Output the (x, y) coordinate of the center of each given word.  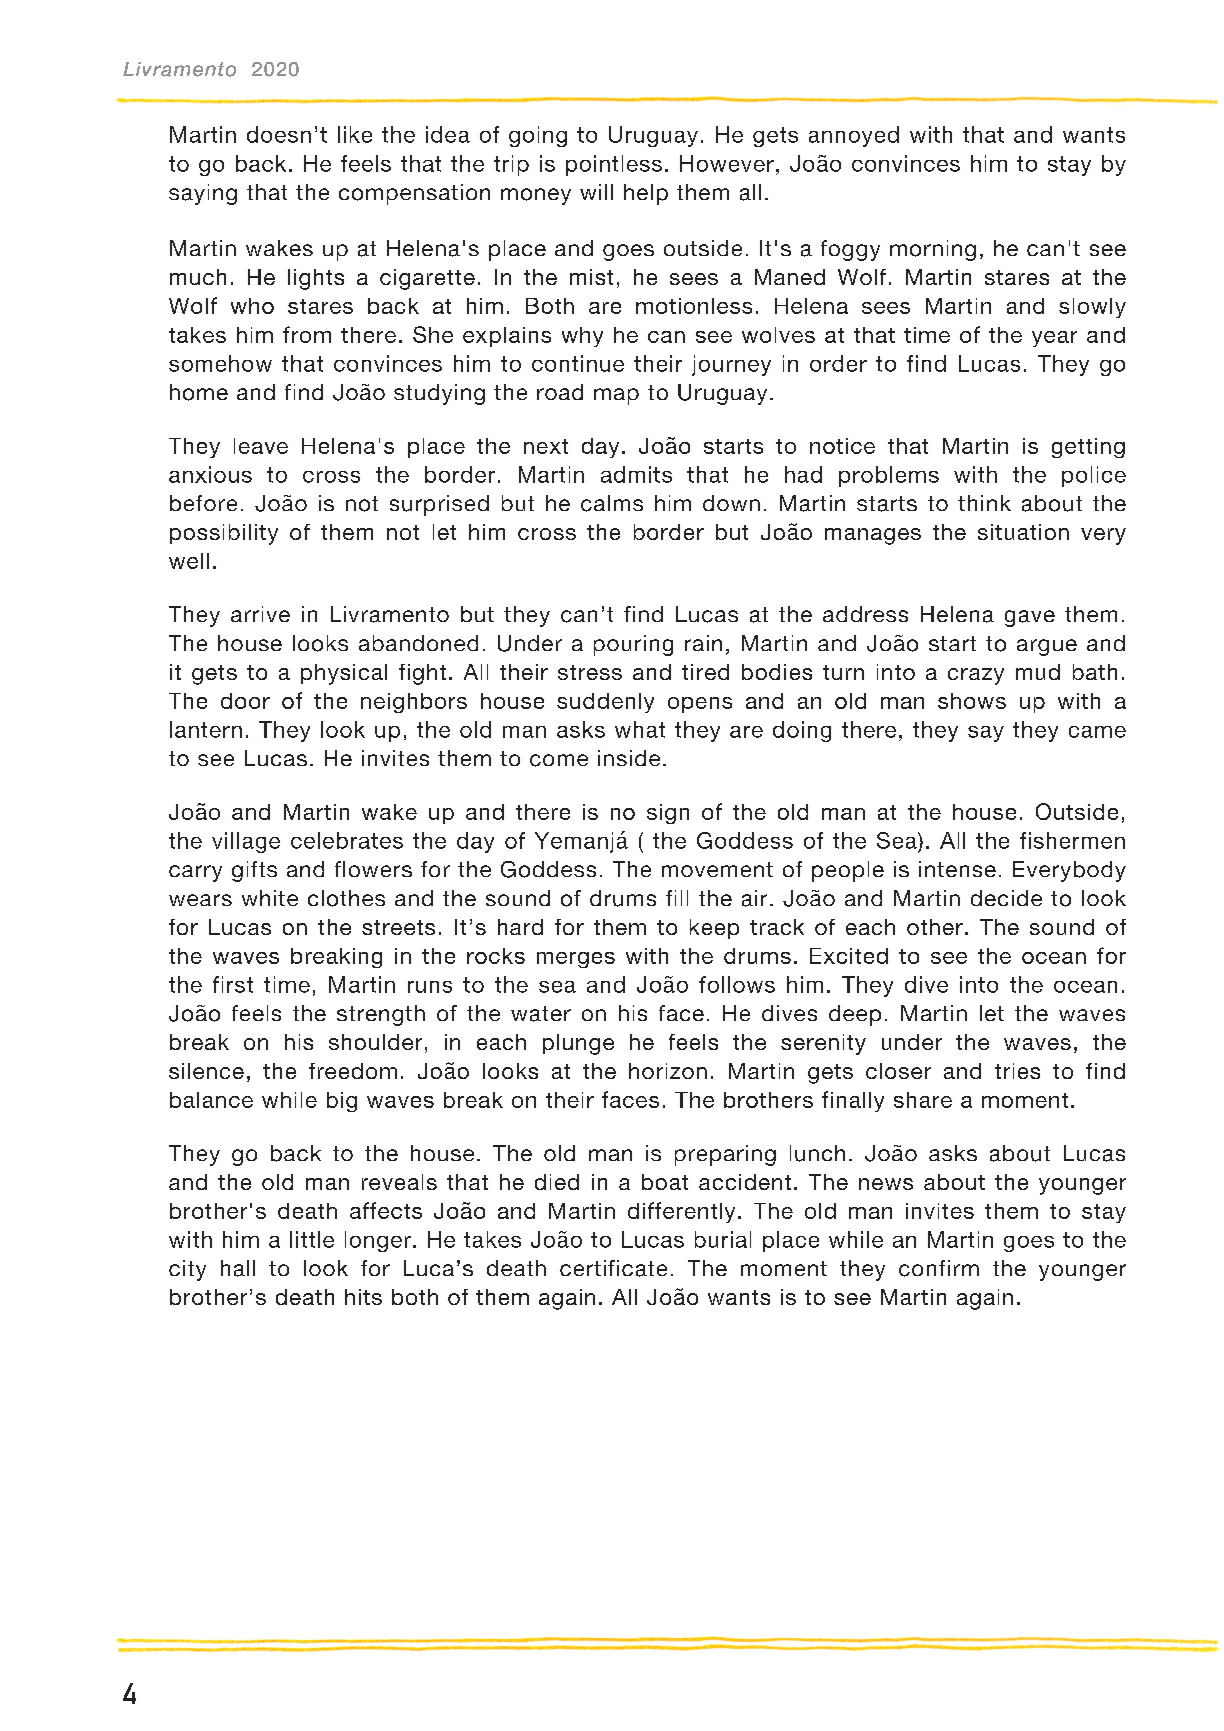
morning (933, 250)
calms (612, 503)
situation (1023, 532)
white (270, 898)
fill (677, 898)
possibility (224, 534)
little (312, 1239)
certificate (613, 1268)
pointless (614, 165)
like (355, 134)
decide (1006, 898)
